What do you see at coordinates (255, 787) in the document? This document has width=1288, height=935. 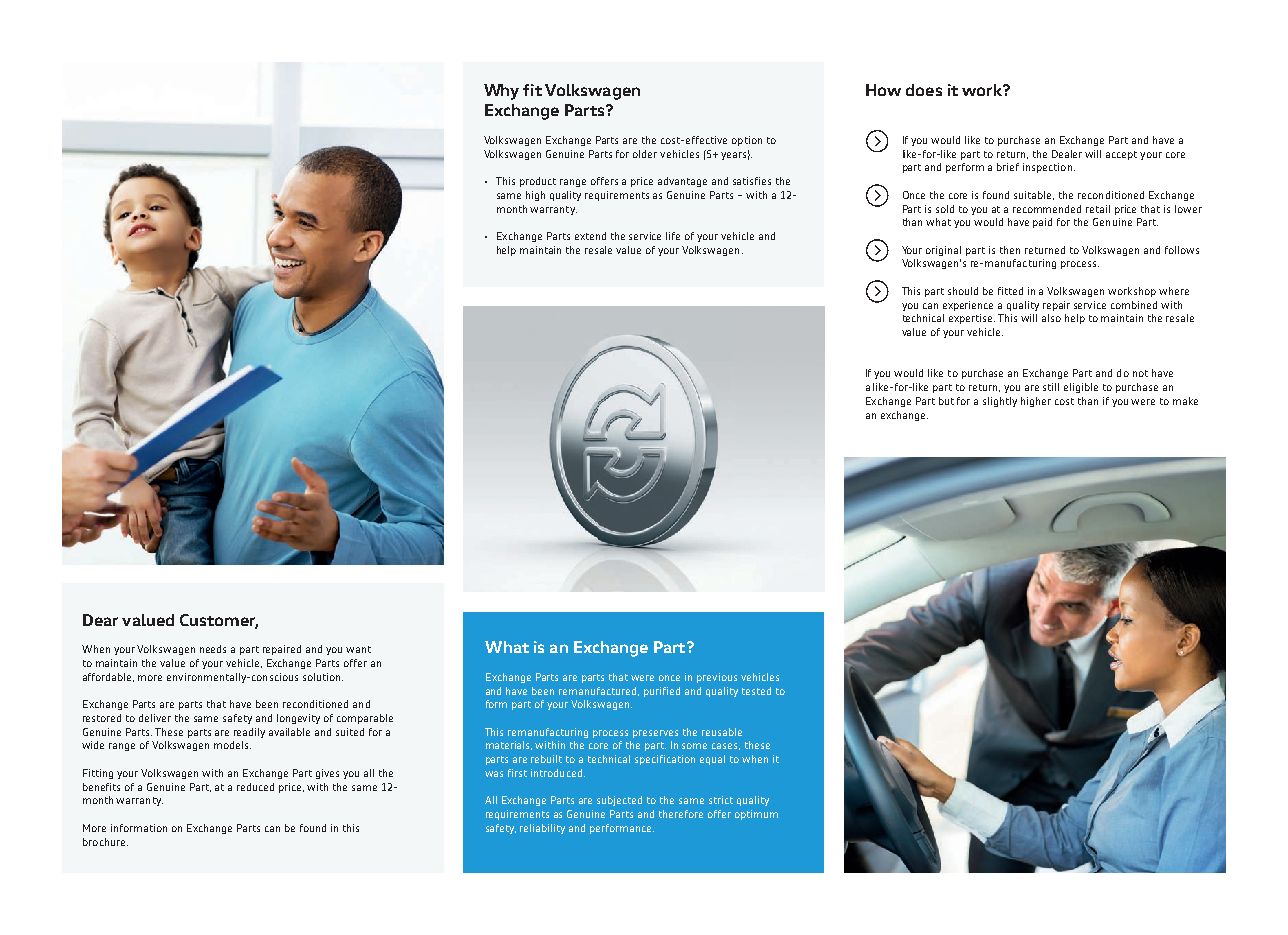 I see `reduced` at bounding box center [255, 787].
